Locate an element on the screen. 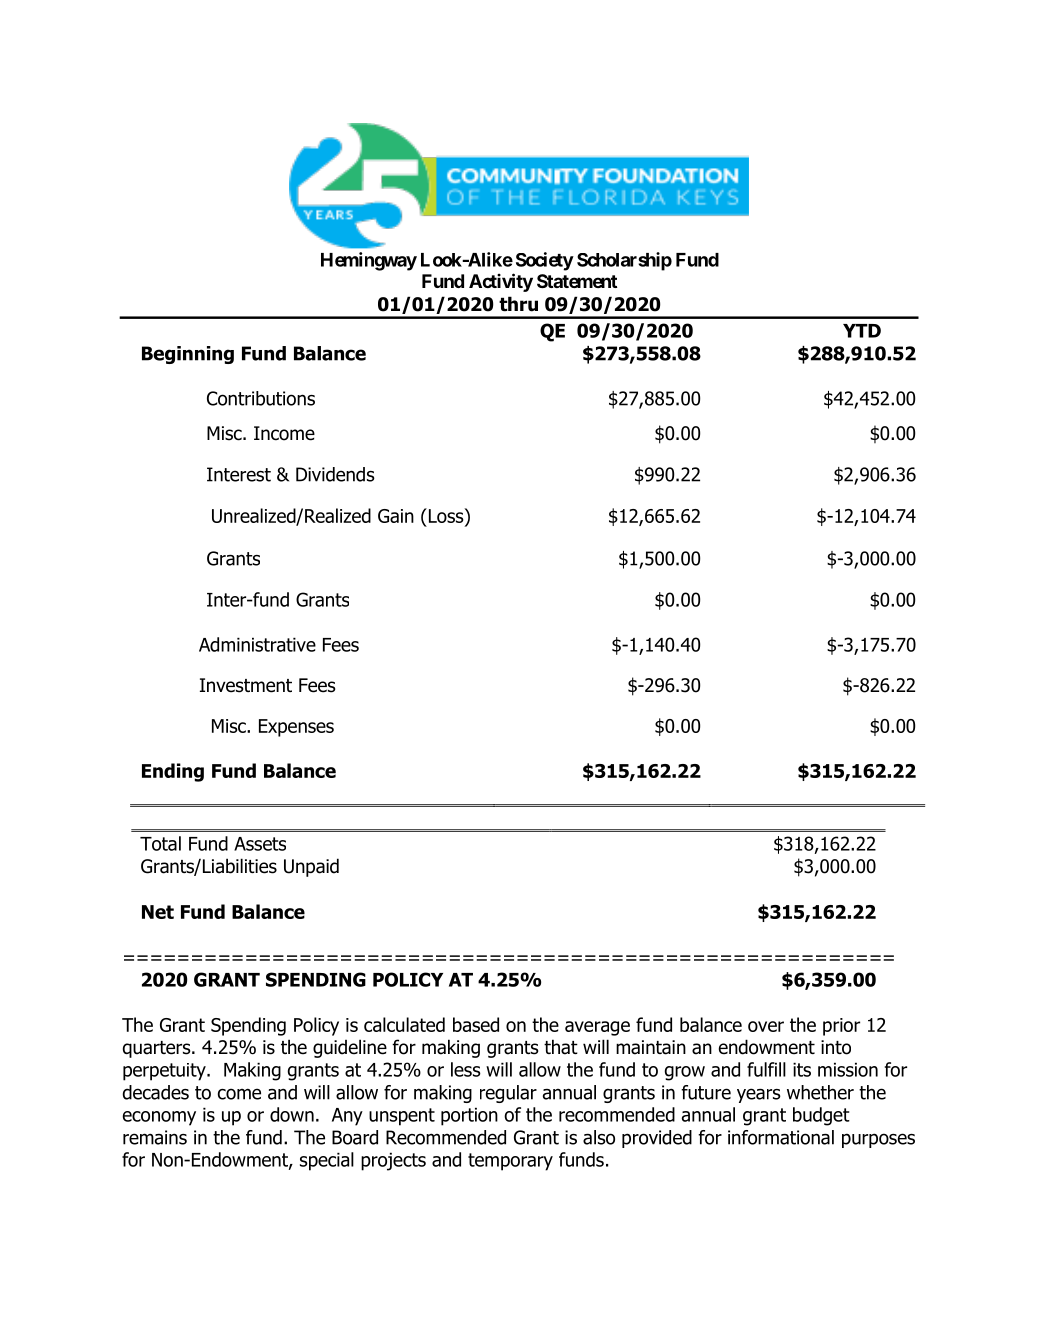 Image resolution: width=1038 pixels, height=1343 pixels. Activity is located at coordinates (501, 282).
